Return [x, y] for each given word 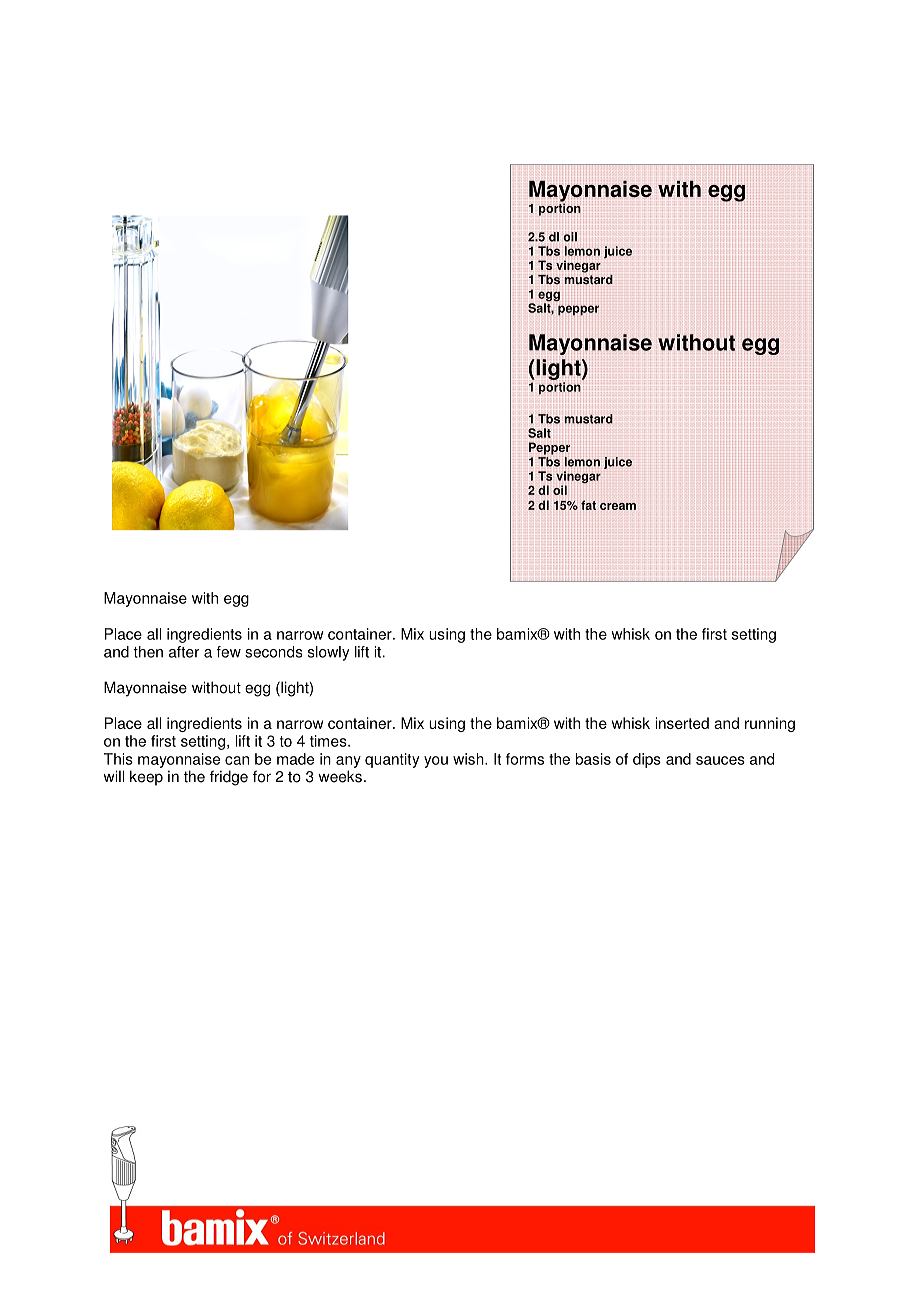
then [148, 652]
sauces [720, 760]
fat [588, 505]
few [229, 652]
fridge [229, 778]
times [329, 741]
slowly [329, 653]
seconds [274, 652]
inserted [682, 723]
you [436, 762]
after [184, 652]
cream [618, 506]
